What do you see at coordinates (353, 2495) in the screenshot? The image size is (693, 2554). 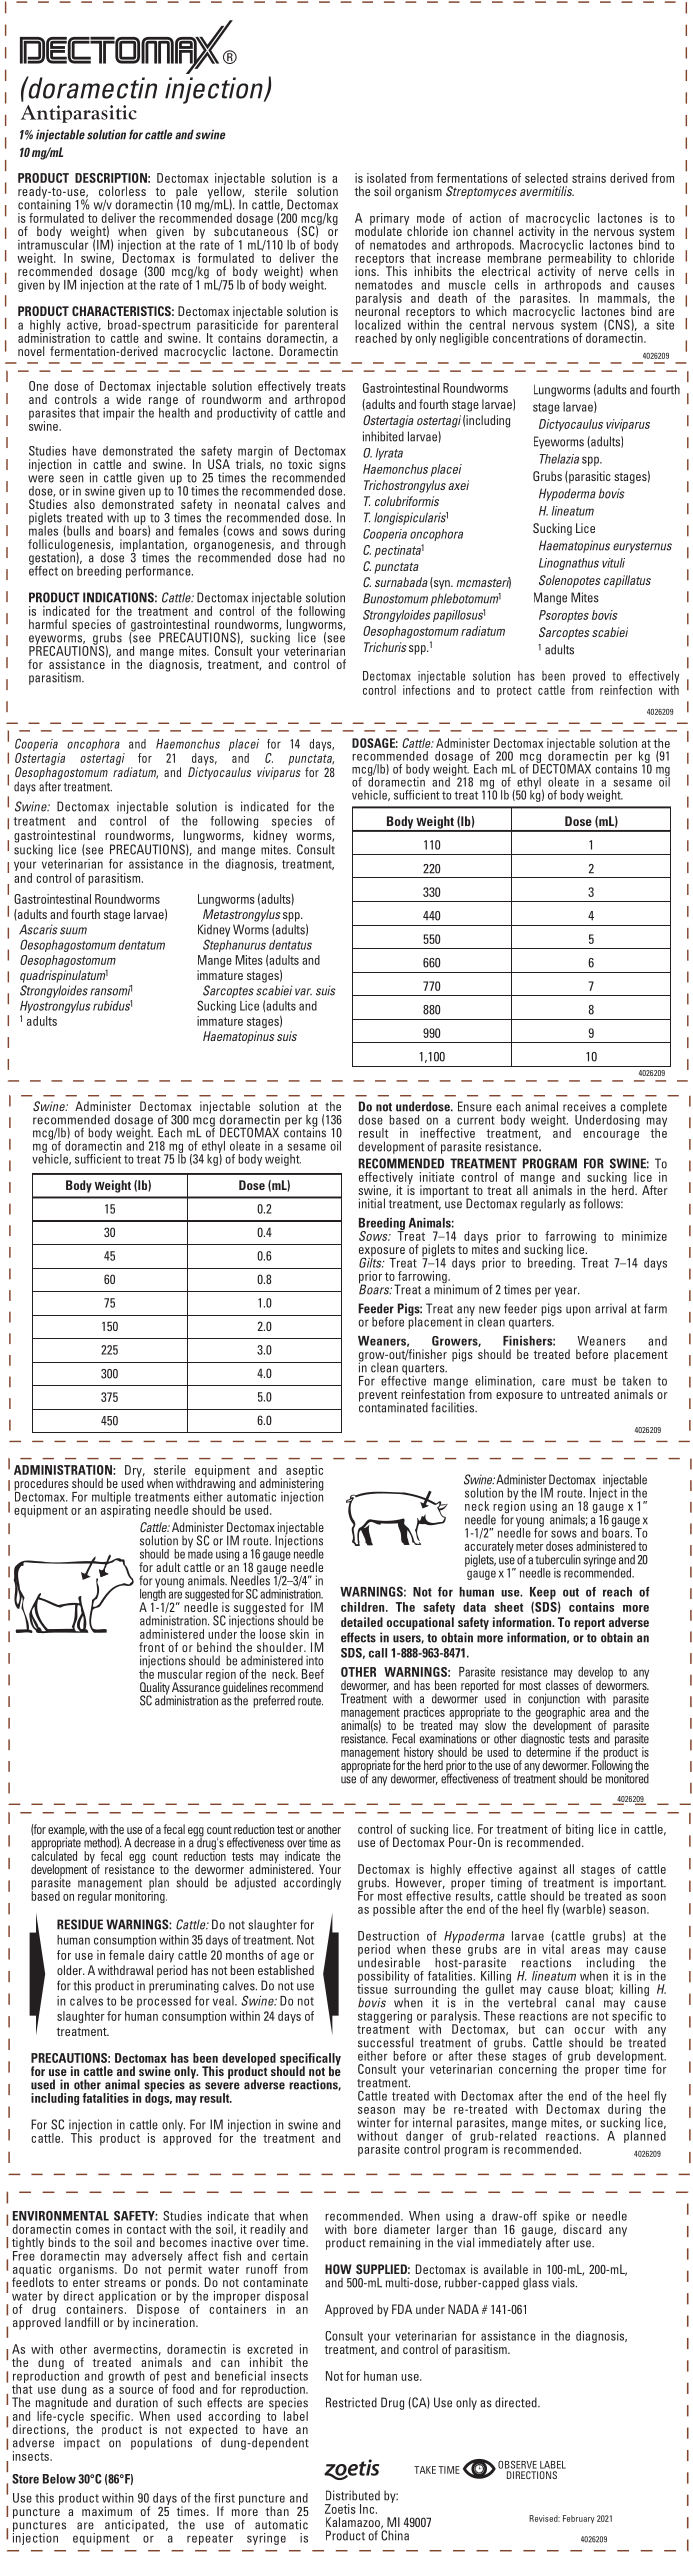 I see `Distributed` at bounding box center [353, 2495].
